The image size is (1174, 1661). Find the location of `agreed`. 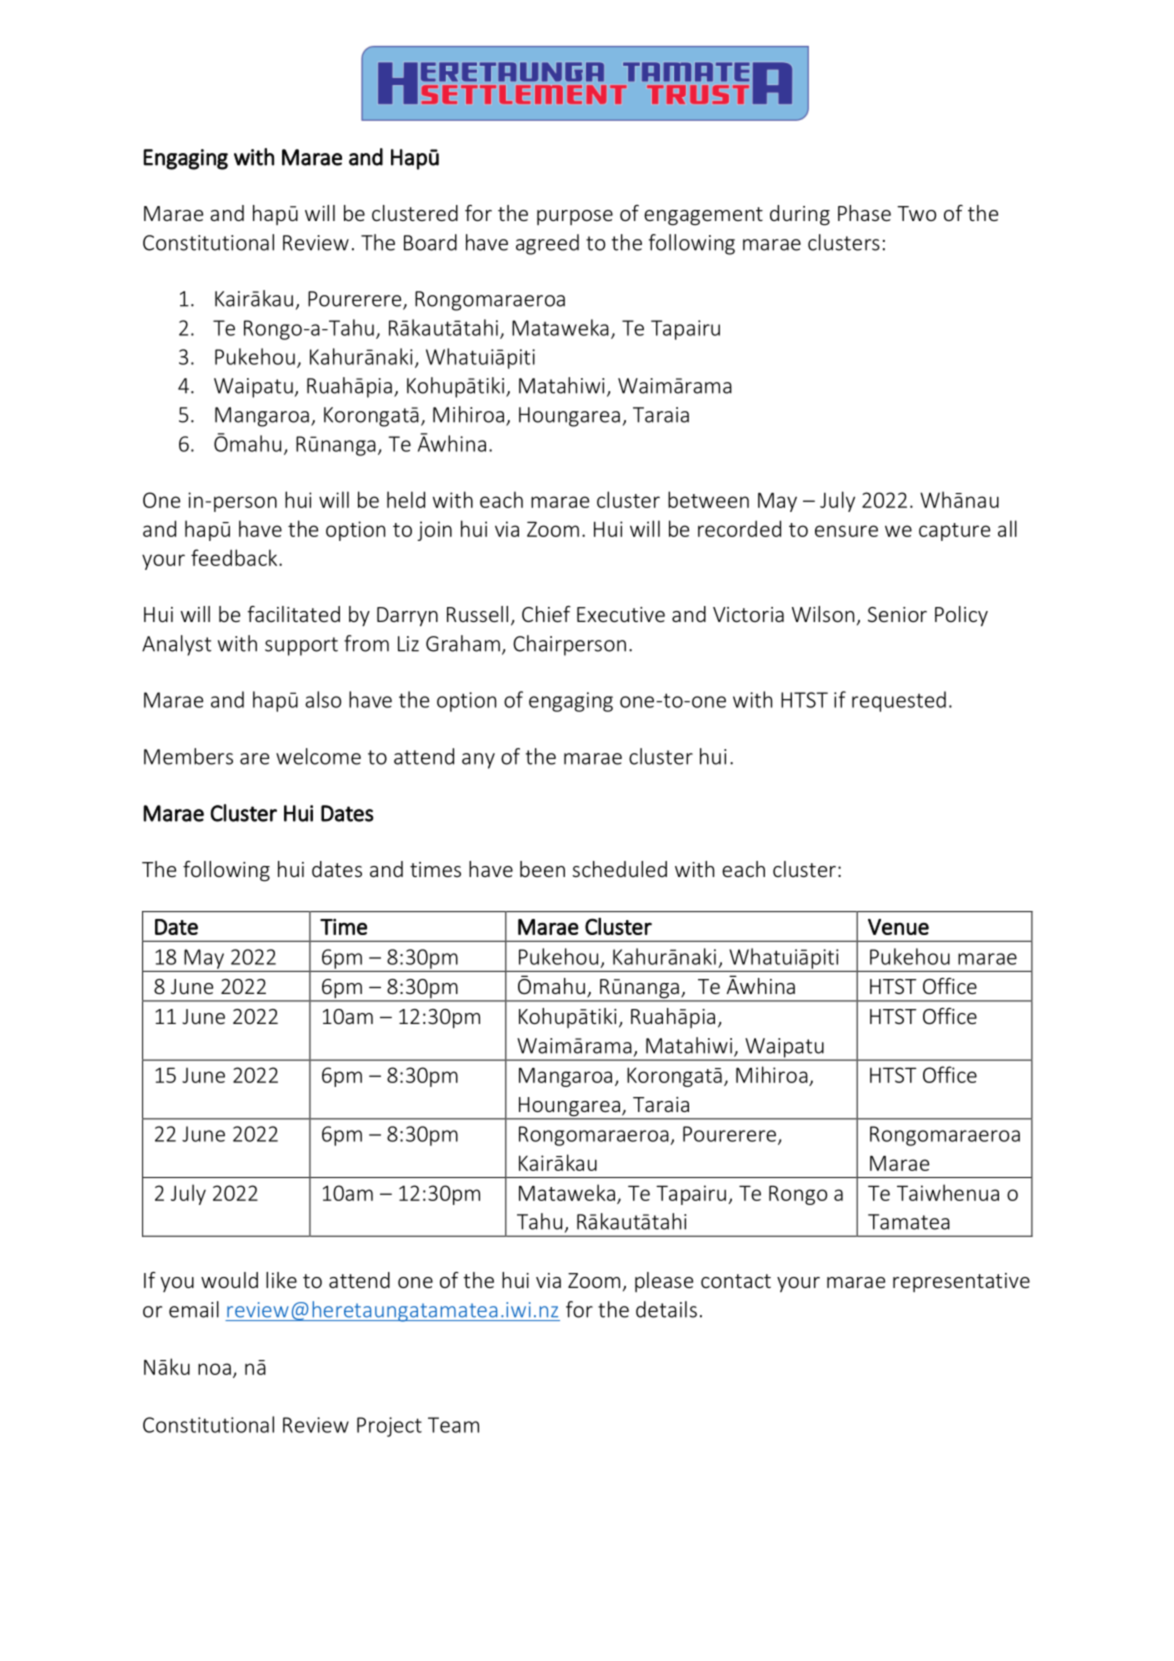

agreed is located at coordinates (547, 244).
